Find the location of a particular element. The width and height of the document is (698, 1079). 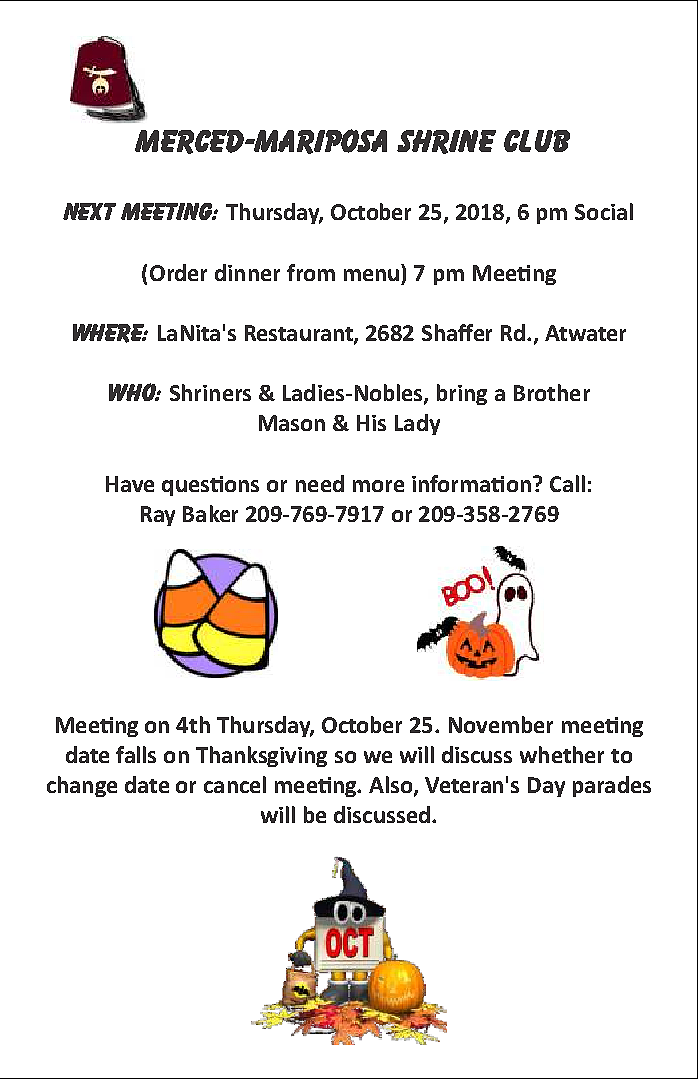

Call is located at coordinates (567, 483).
